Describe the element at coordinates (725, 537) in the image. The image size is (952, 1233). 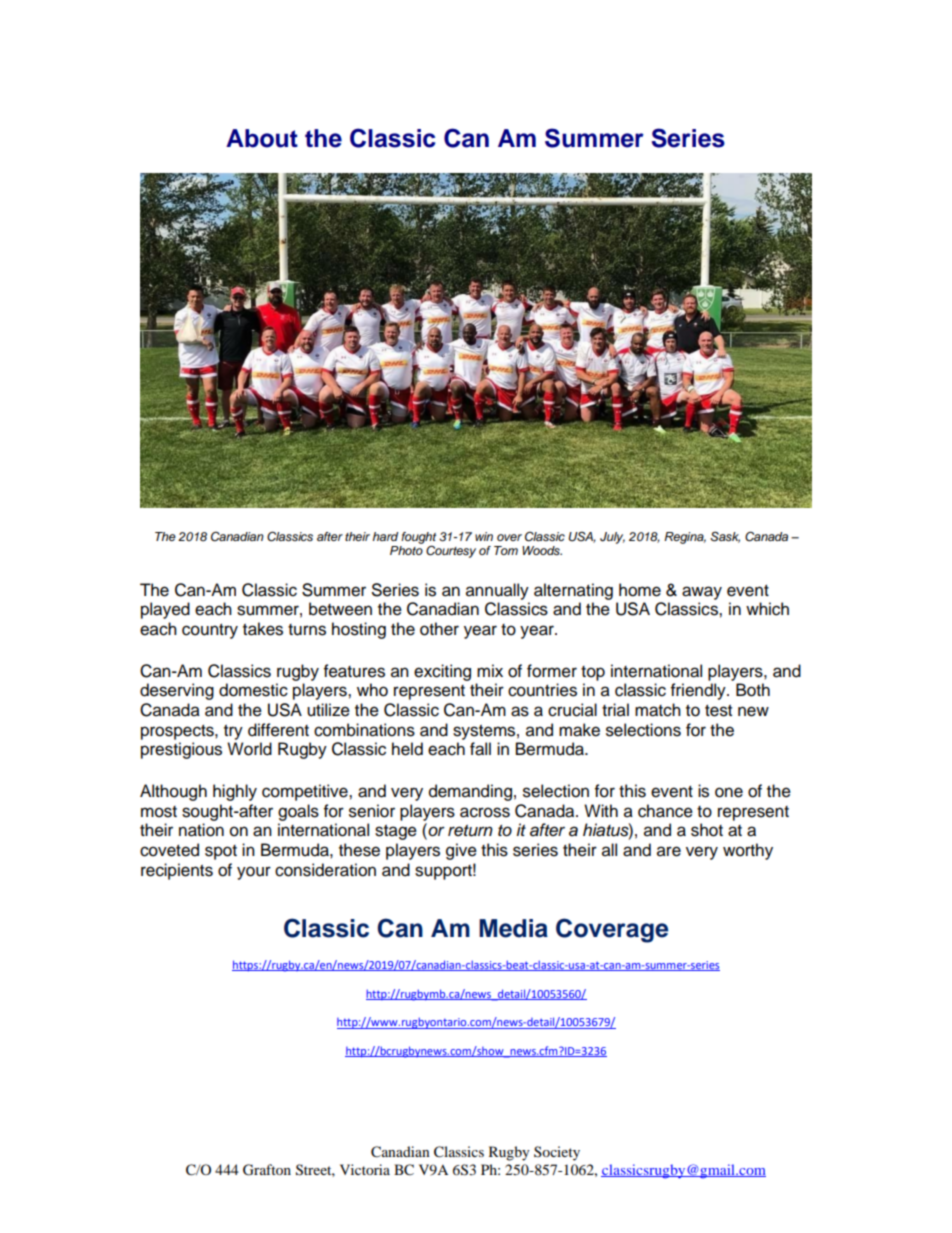
I see `Sask` at that location.
